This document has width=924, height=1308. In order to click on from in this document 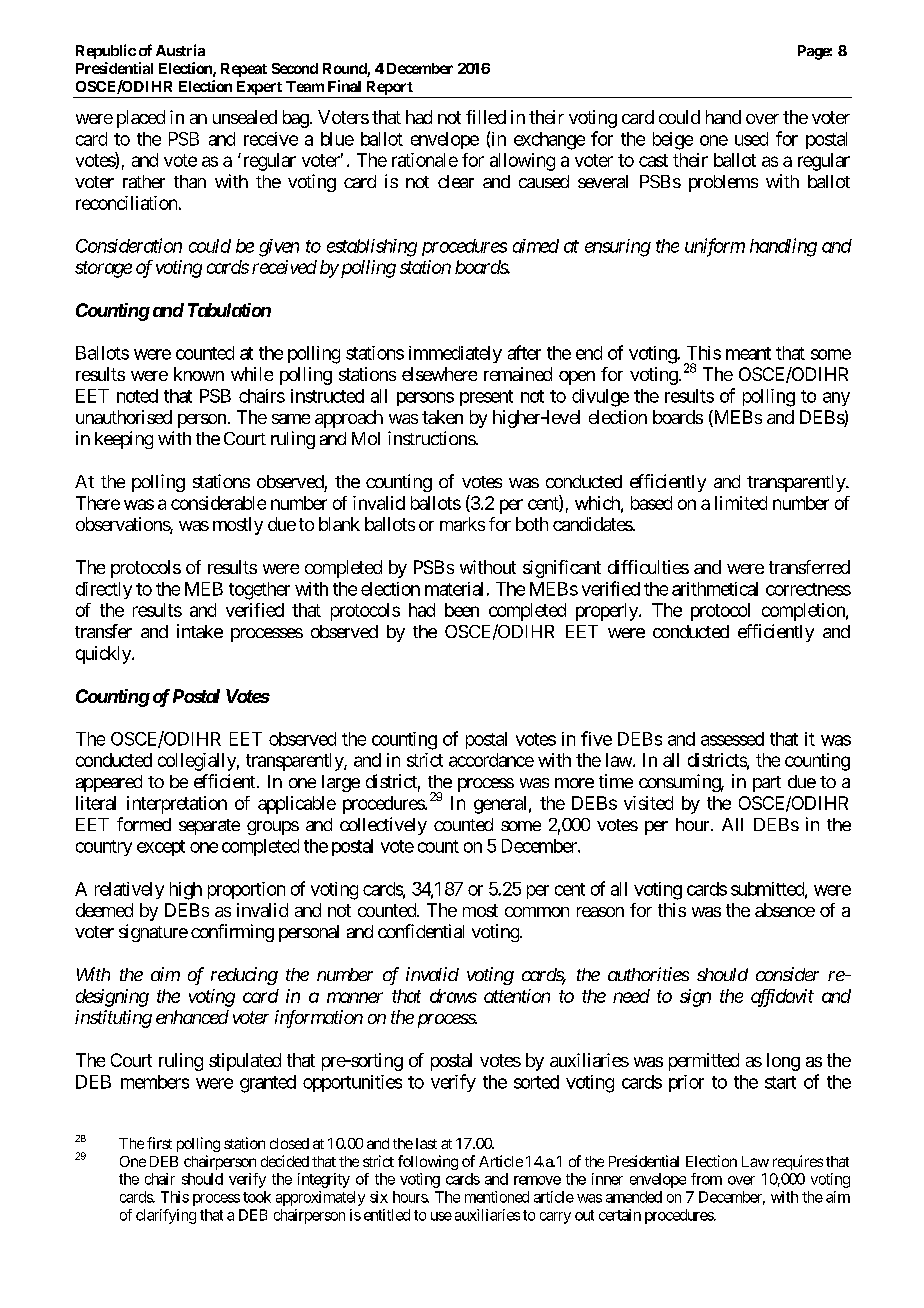, I will do `click(706, 1179)`.
